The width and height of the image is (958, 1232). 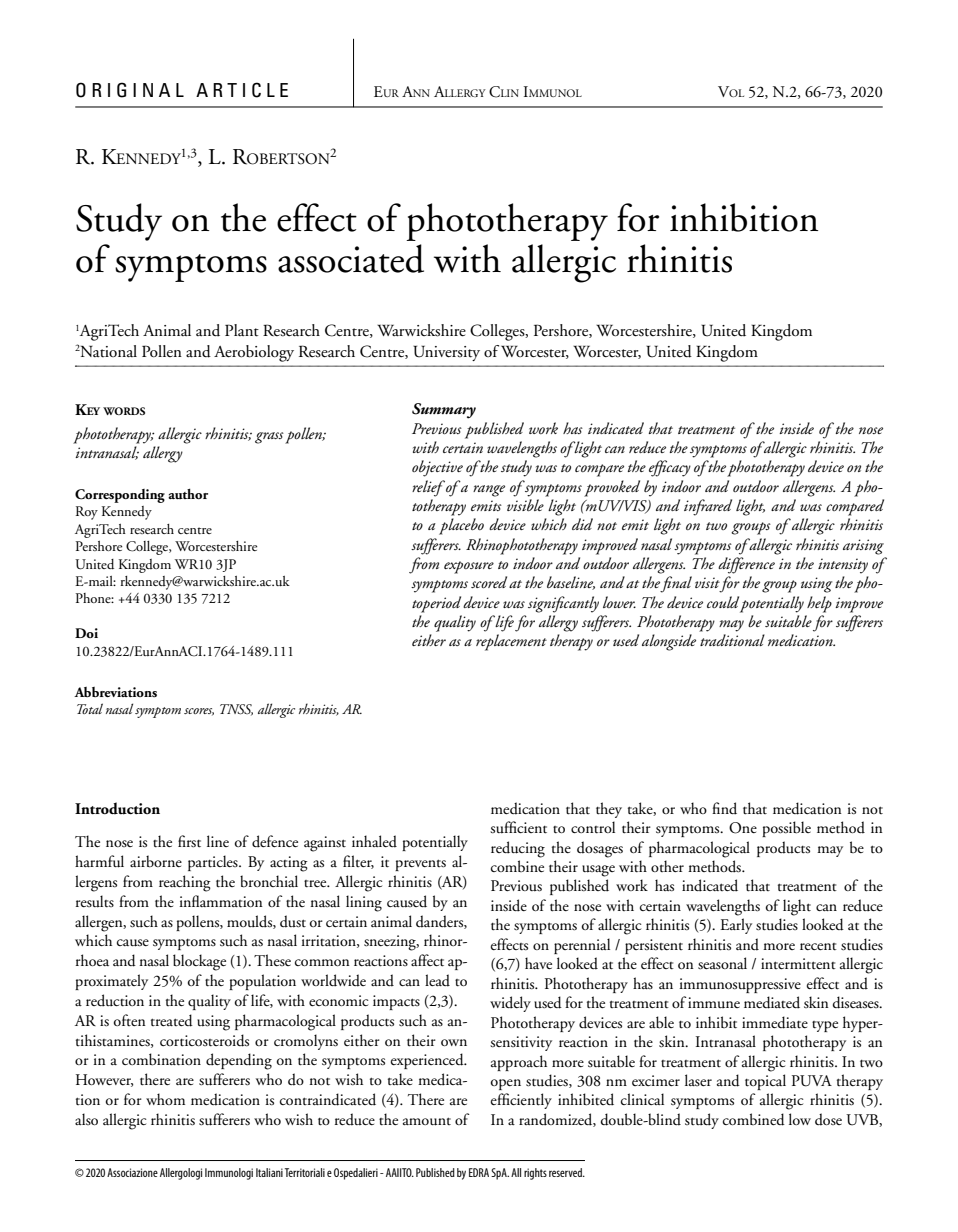 I want to click on efficacy, so click(x=670, y=468).
